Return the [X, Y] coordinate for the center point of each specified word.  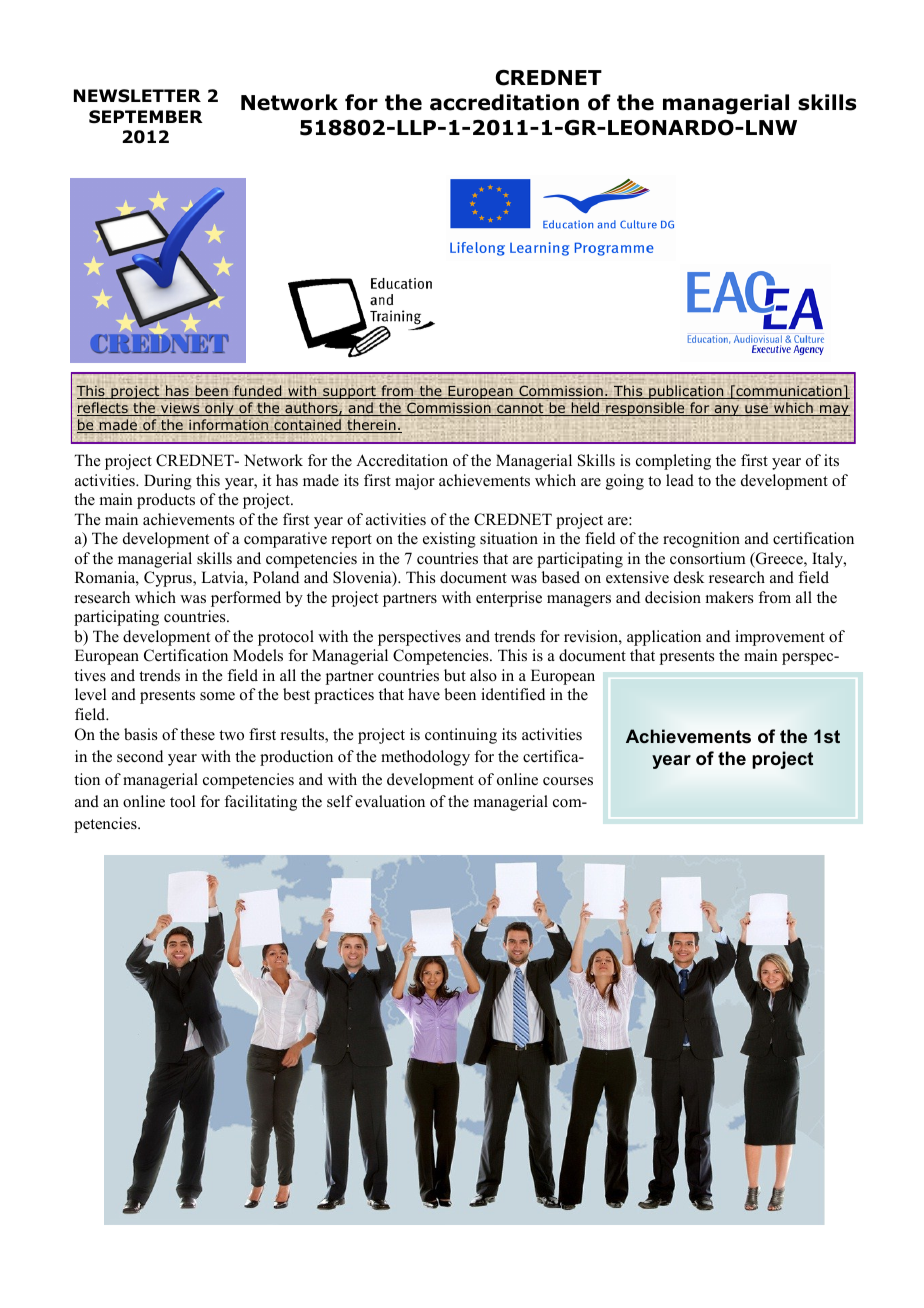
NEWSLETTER [137, 96]
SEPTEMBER [146, 117]
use [756, 410]
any [727, 410]
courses [568, 781]
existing [449, 540]
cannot [520, 409]
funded [258, 392]
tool [183, 801]
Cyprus [169, 579]
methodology [425, 758]
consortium [708, 558]
